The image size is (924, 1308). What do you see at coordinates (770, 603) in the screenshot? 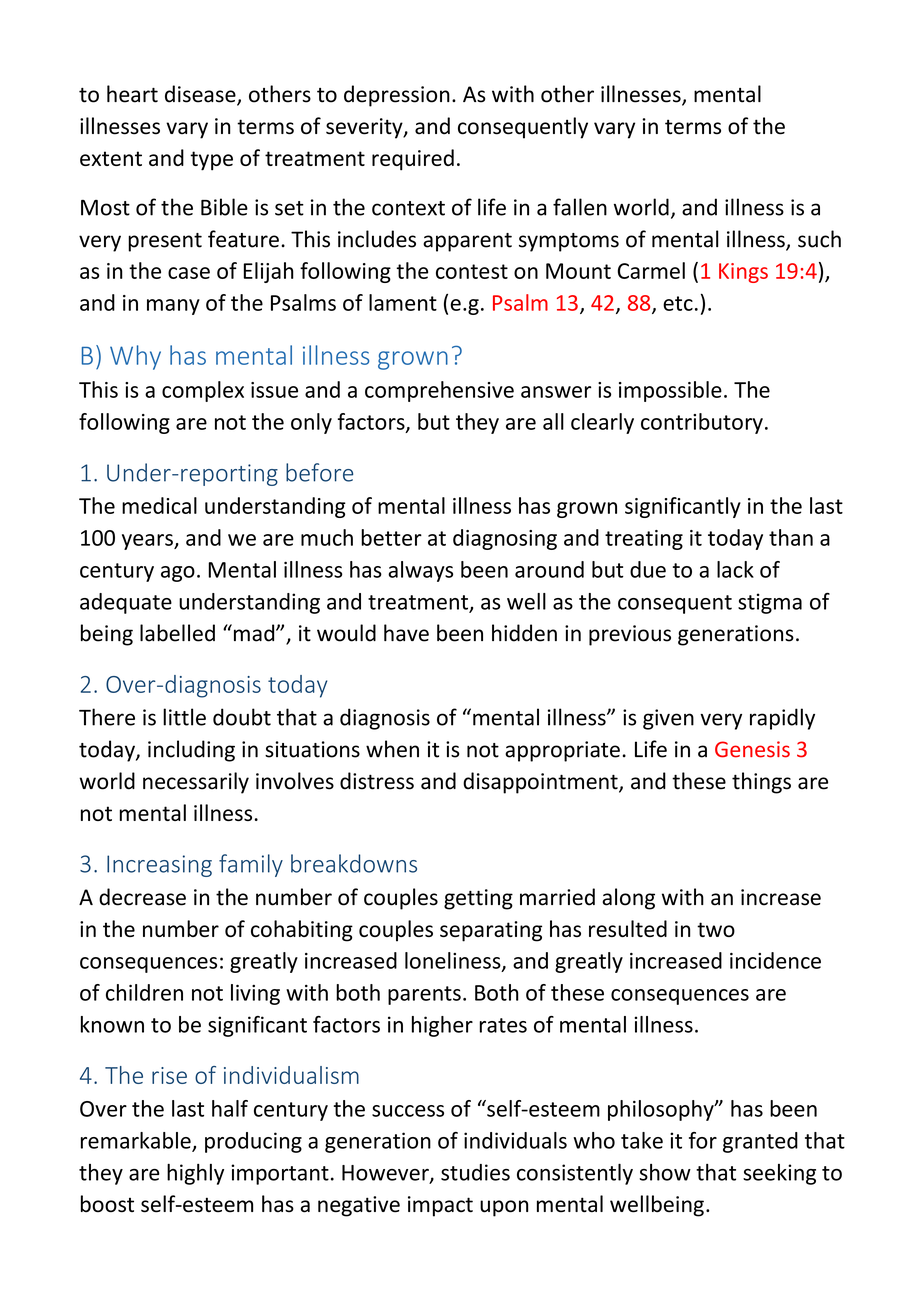
I see `stigma` at bounding box center [770, 603].
